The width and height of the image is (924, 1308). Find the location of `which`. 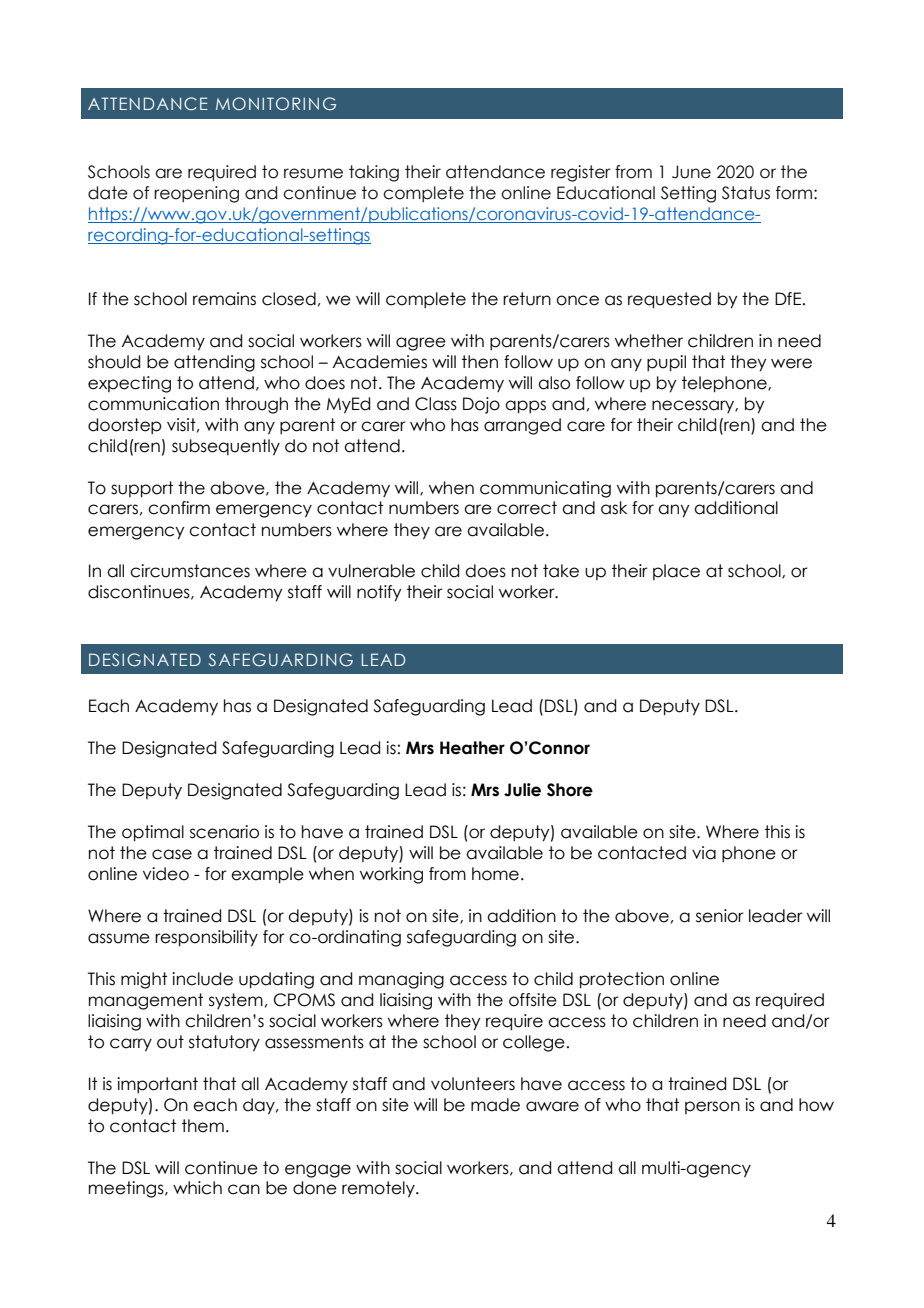

which is located at coordinates (197, 1188).
